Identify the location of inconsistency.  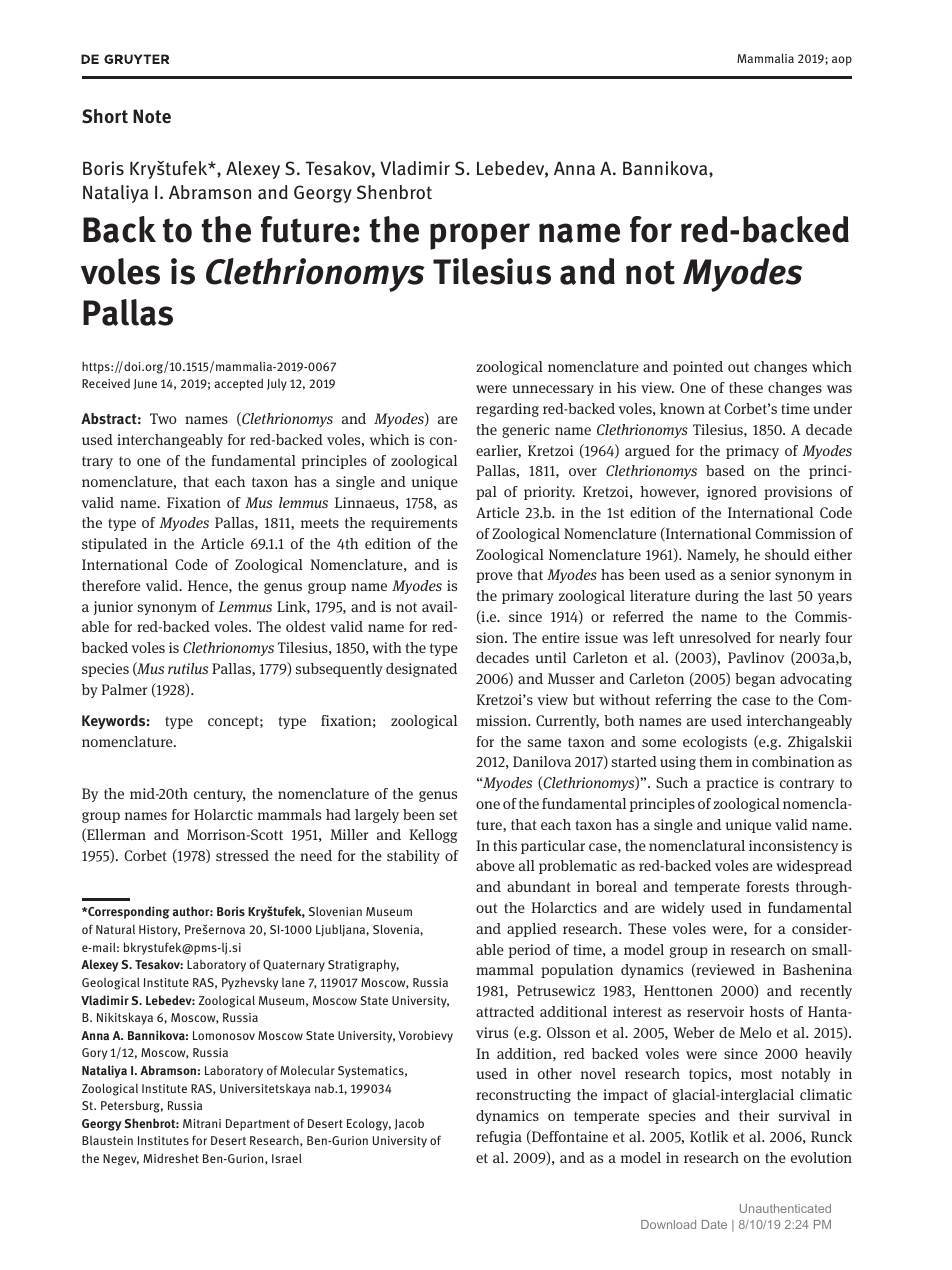
(793, 847).
